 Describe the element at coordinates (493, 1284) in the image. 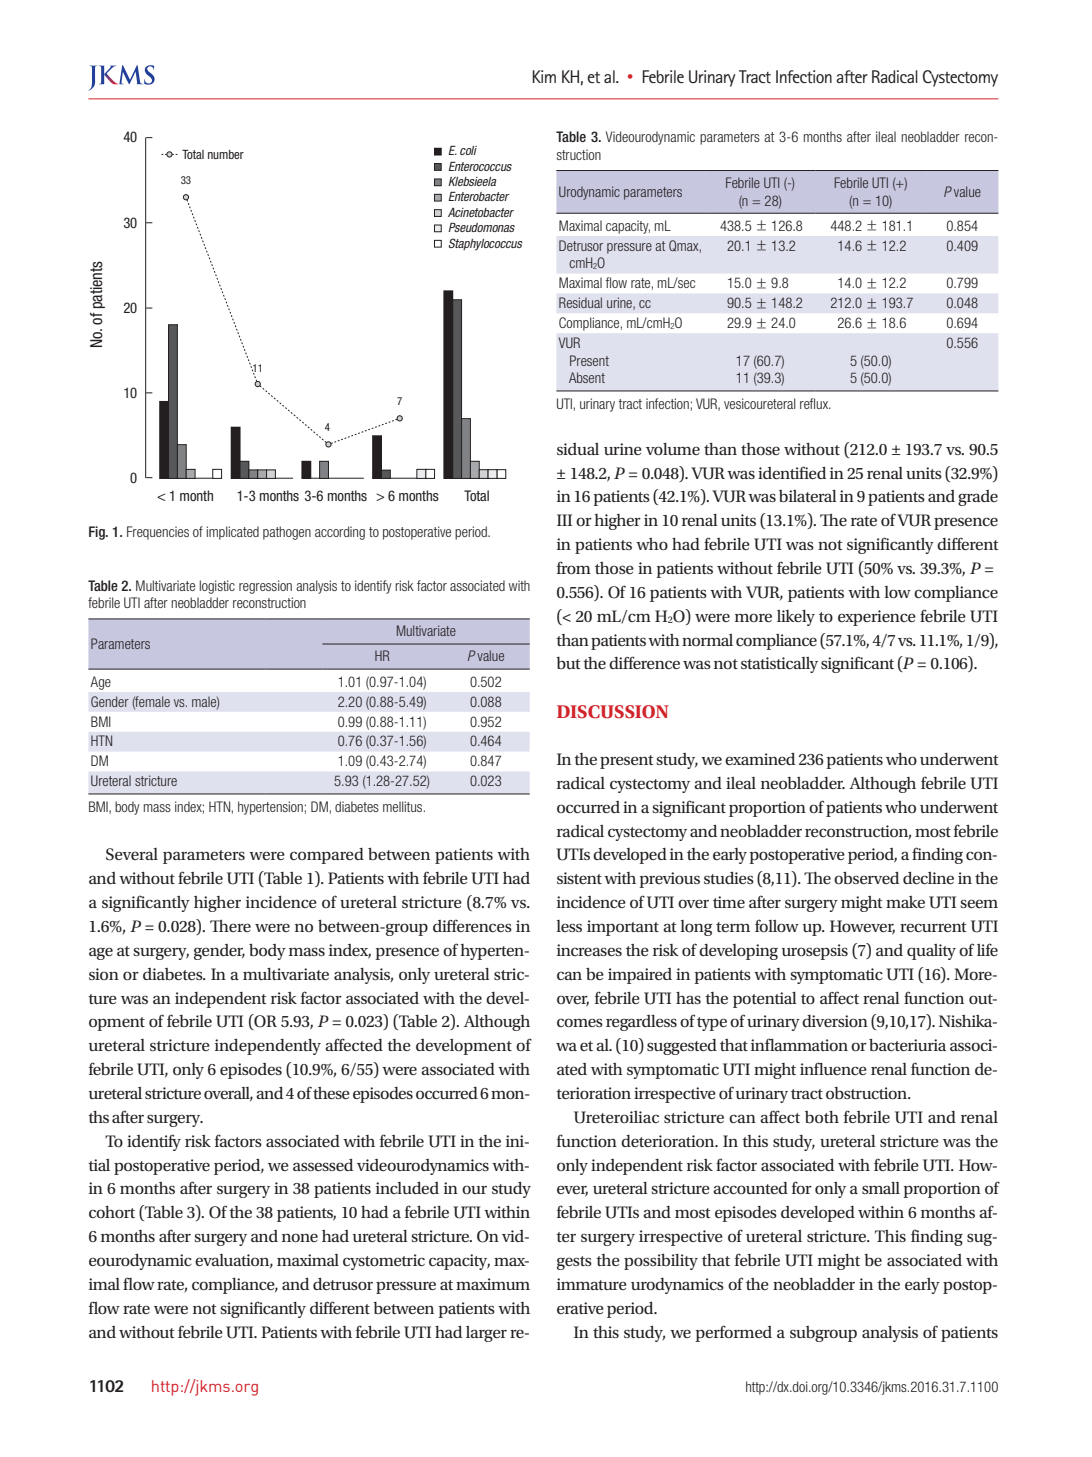

I see `maximum` at that location.
